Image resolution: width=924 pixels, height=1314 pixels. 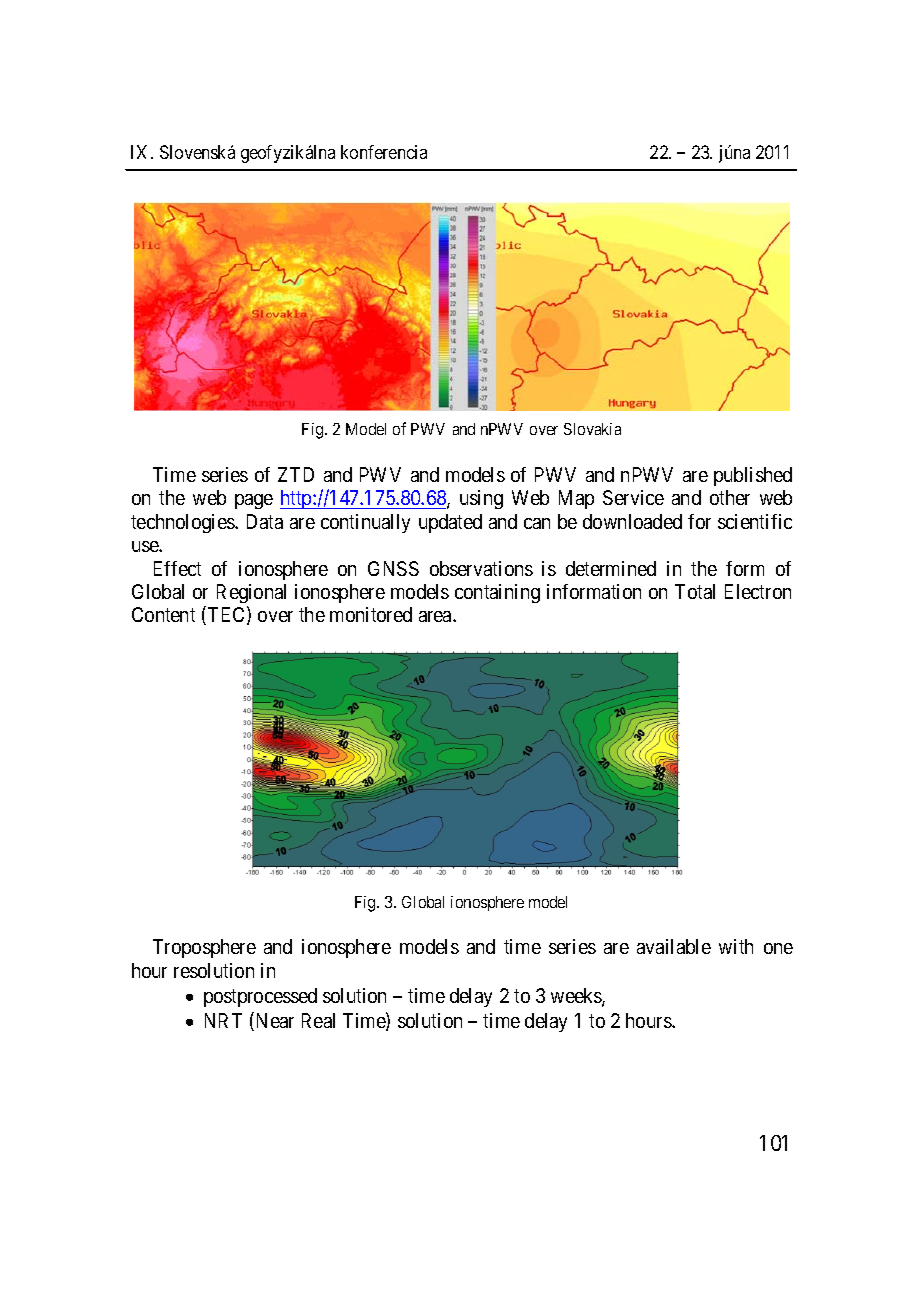 I want to click on Regional, so click(x=251, y=593).
